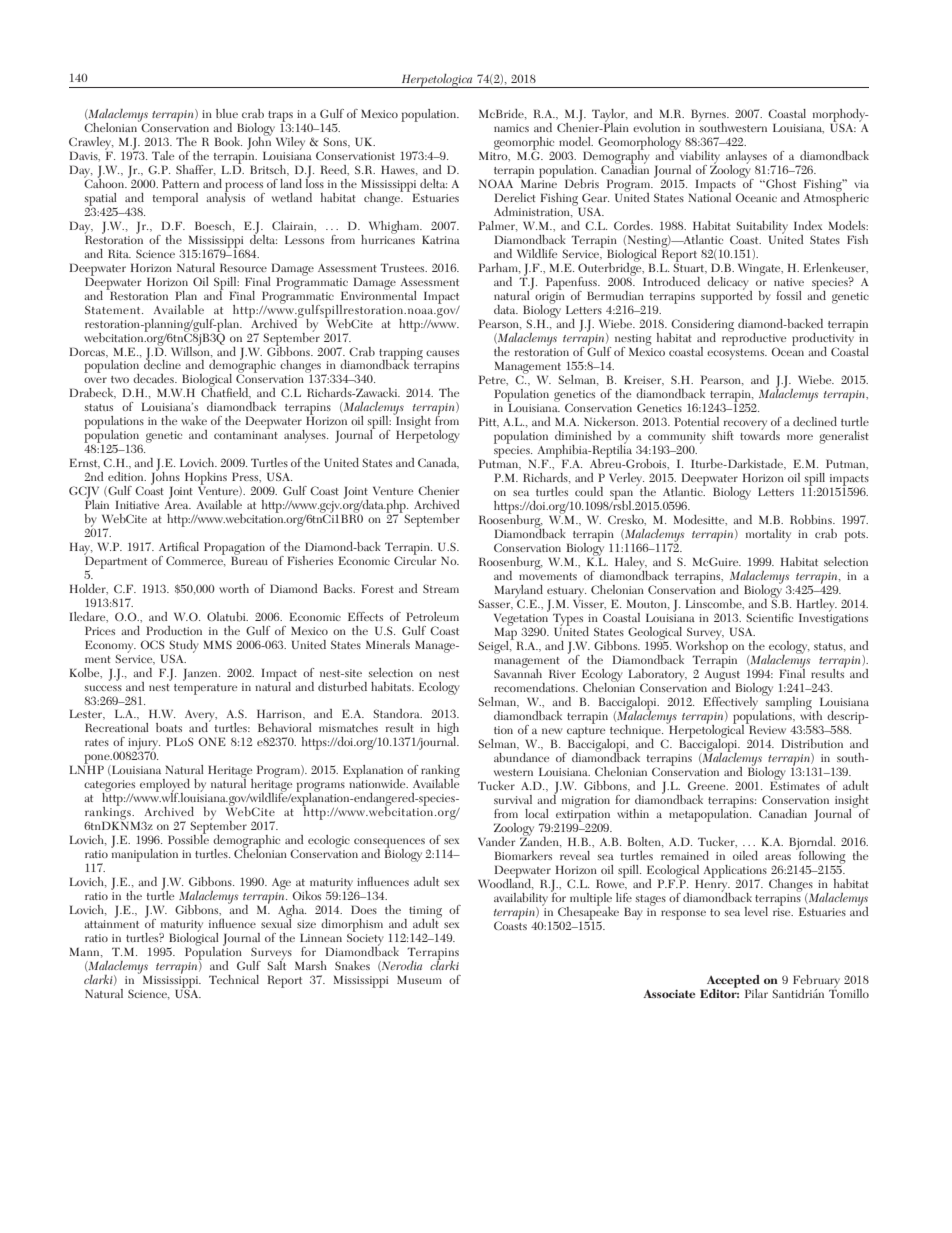 This screenshot has width=952, height=1233. What do you see at coordinates (768, 535) in the screenshot?
I see `mortality` at bounding box center [768, 535].
